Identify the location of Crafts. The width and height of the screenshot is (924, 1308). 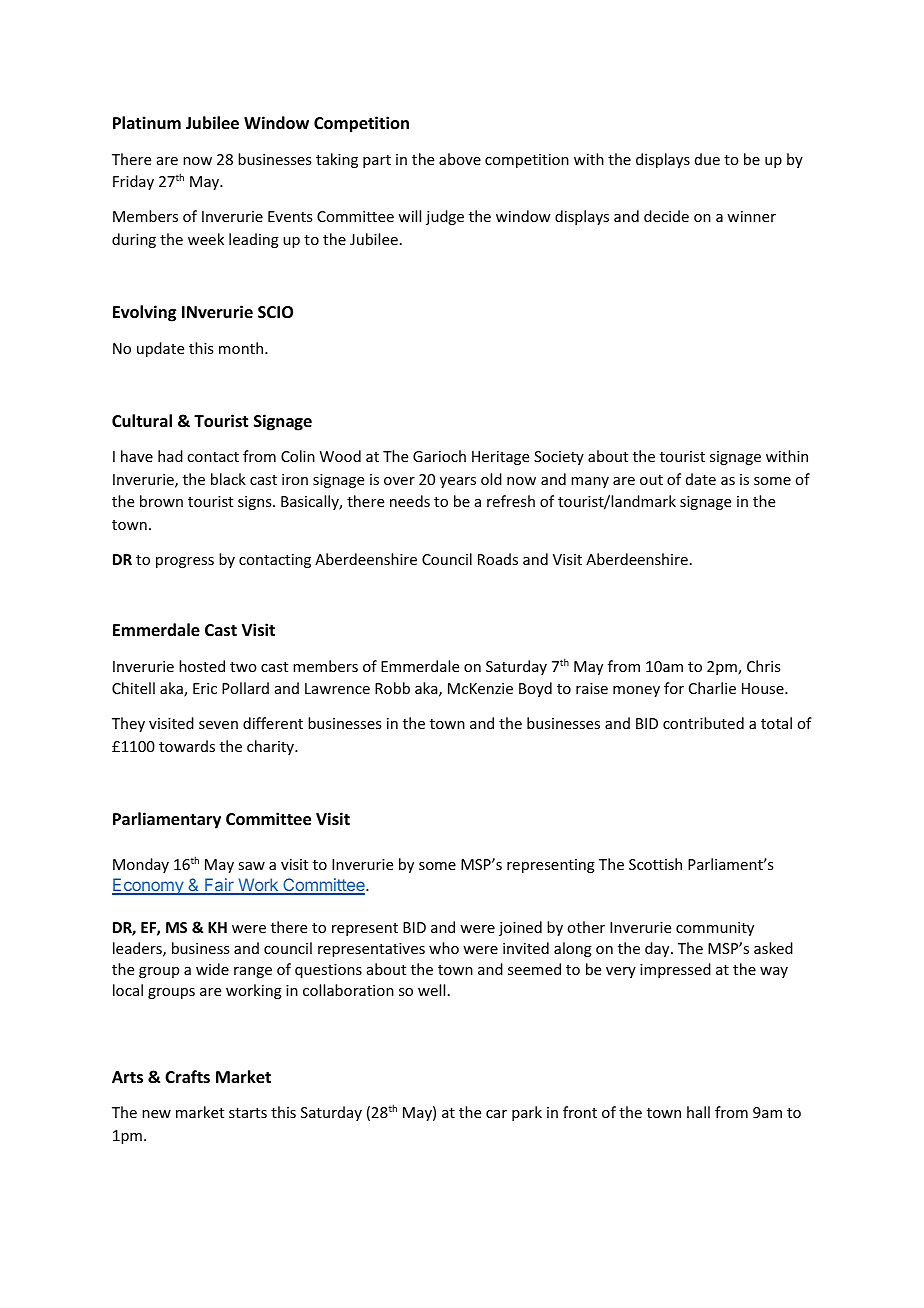
(187, 1076).
